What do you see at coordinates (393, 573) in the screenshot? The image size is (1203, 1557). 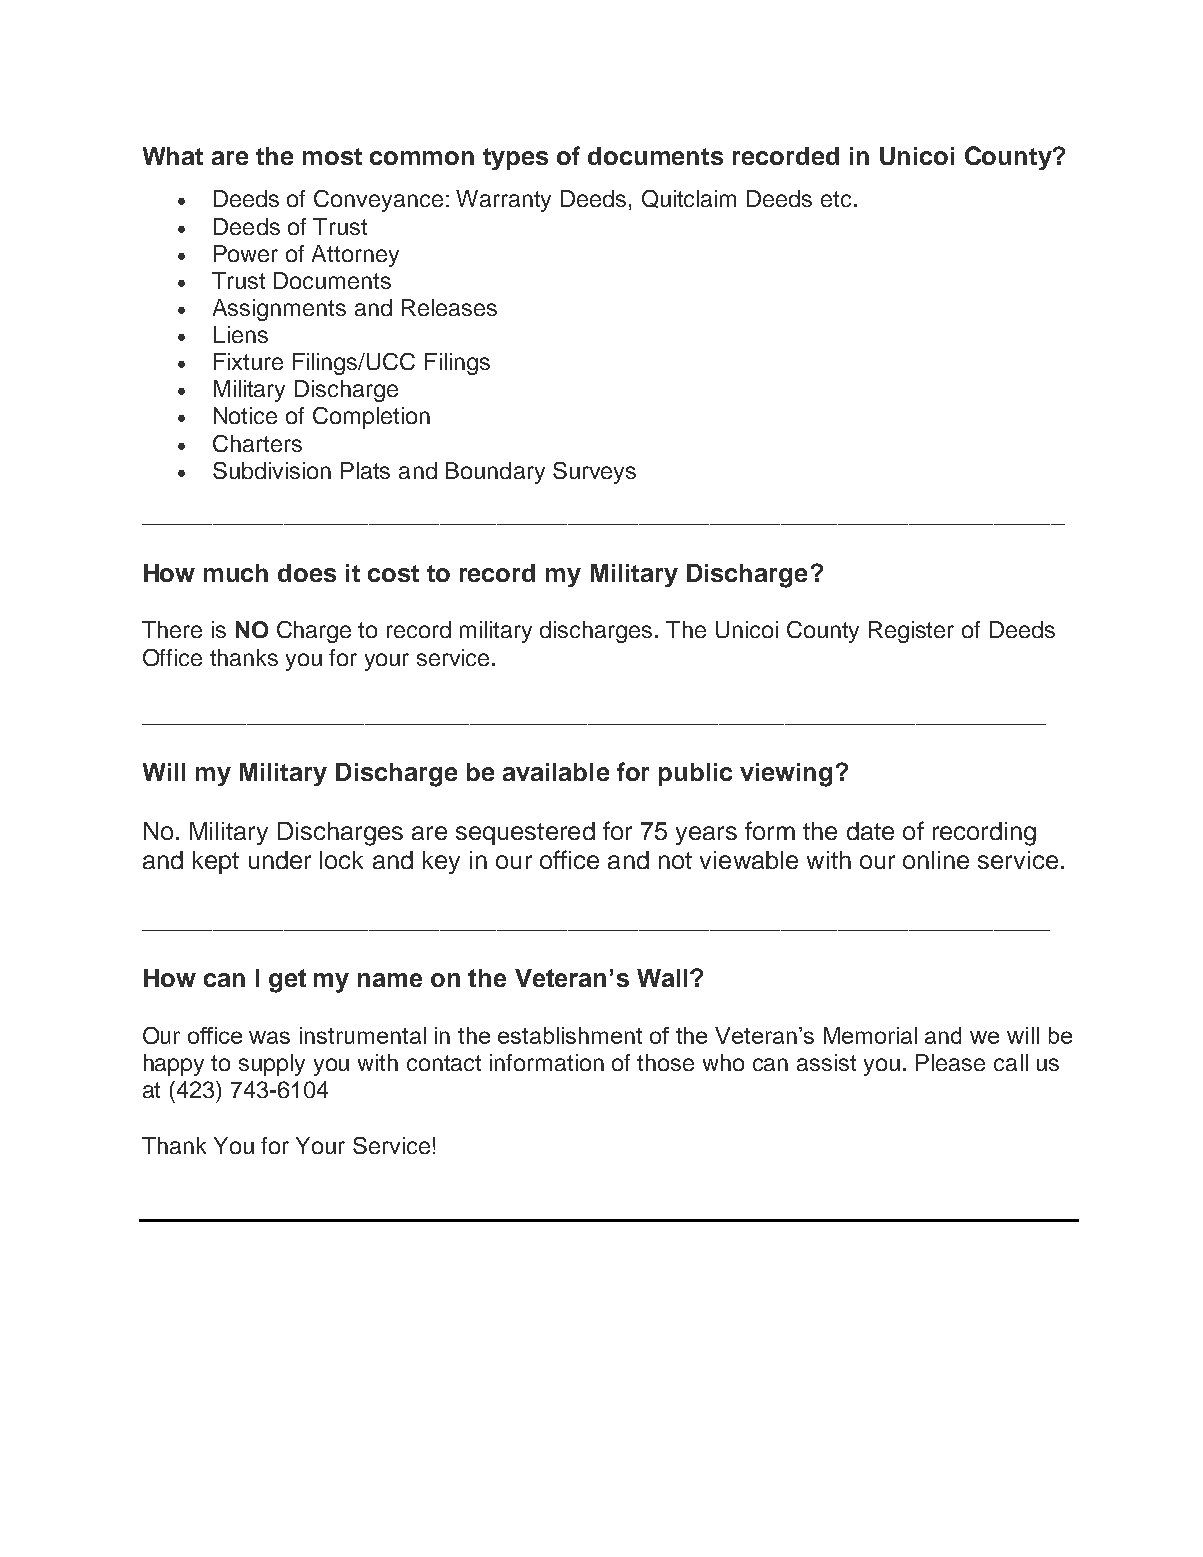 I see `cost` at bounding box center [393, 573].
